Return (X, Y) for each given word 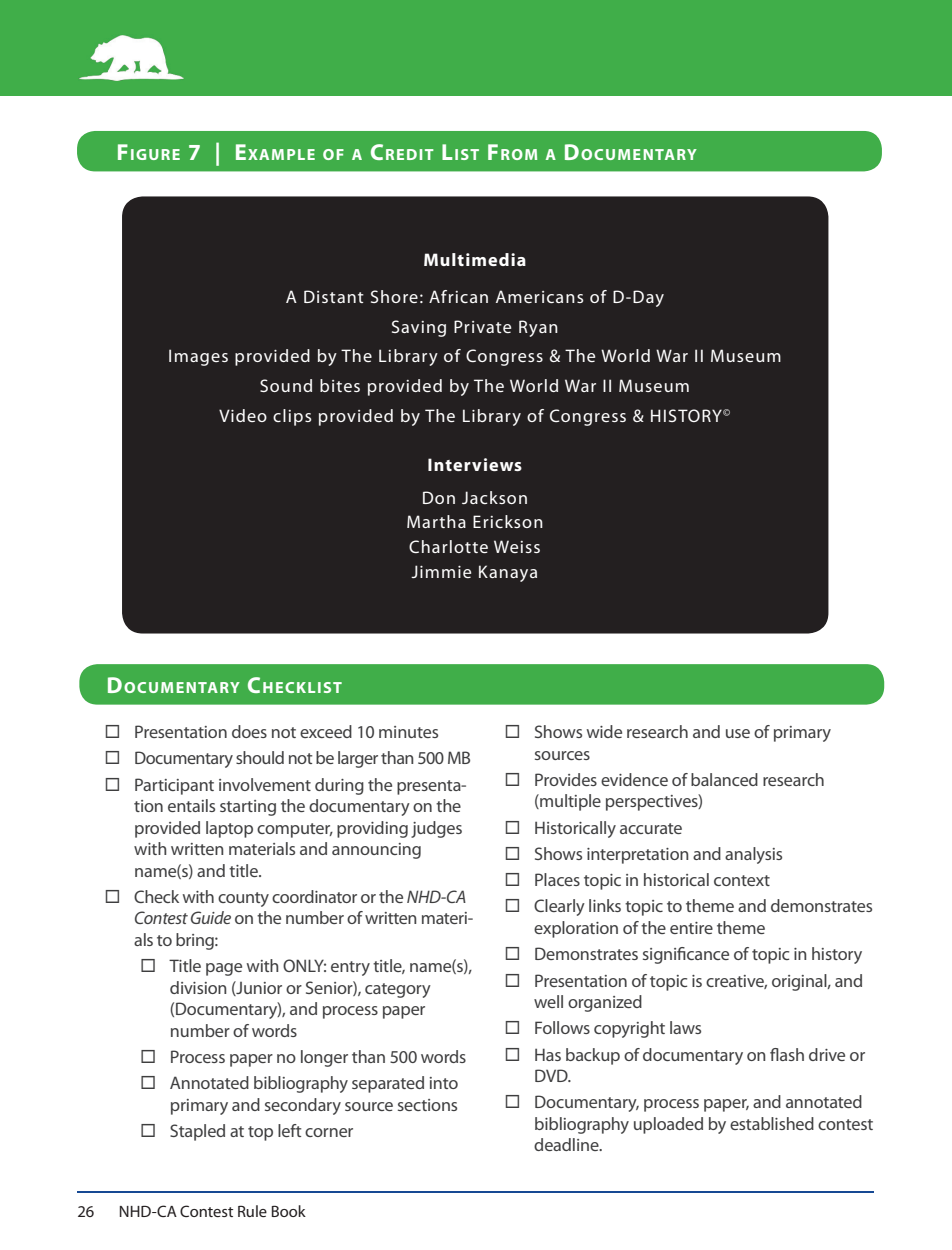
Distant (334, 296)
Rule (252, 1211)
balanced (724, 779)
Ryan (538, 328)
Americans (539, 296)
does (249, 731)
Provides (566, 779)
